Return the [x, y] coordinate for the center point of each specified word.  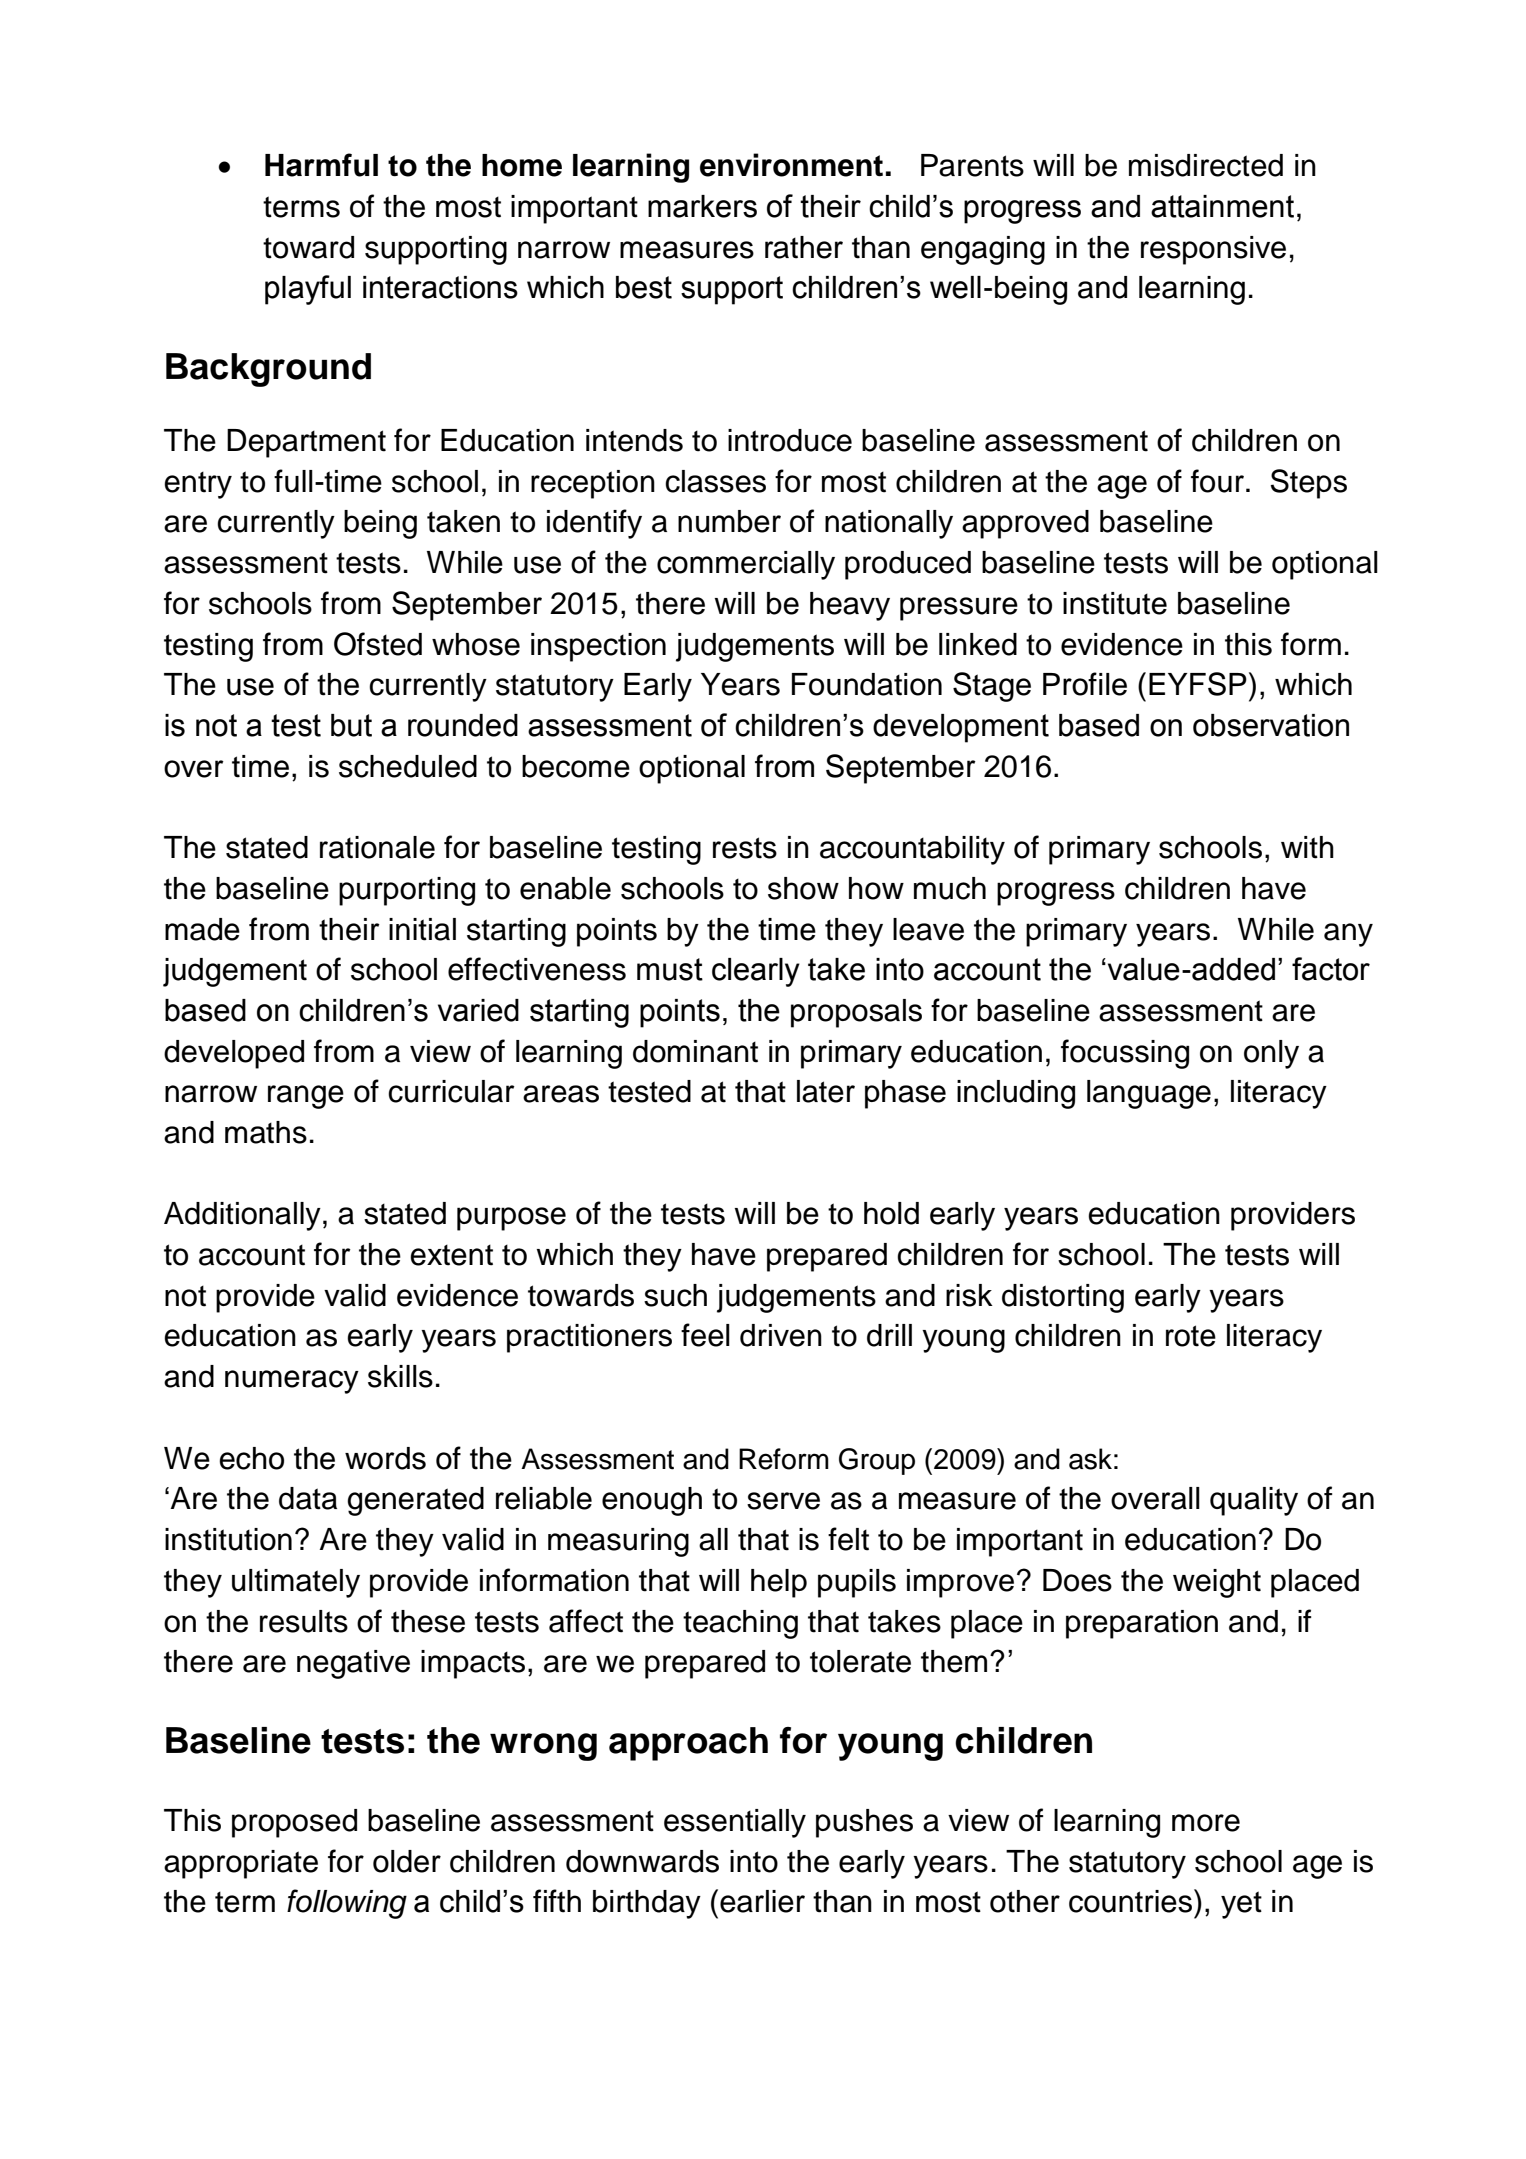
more [1206, 1823]
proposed [294, 1823]
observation [1271, 725]
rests [745, 848]
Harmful [321, 165]
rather [804, 247]
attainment [1222, 206]
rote [1191, 1336]
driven [781, 1335]
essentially [735, 1823]
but [351, 725]
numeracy [292, 1382]
